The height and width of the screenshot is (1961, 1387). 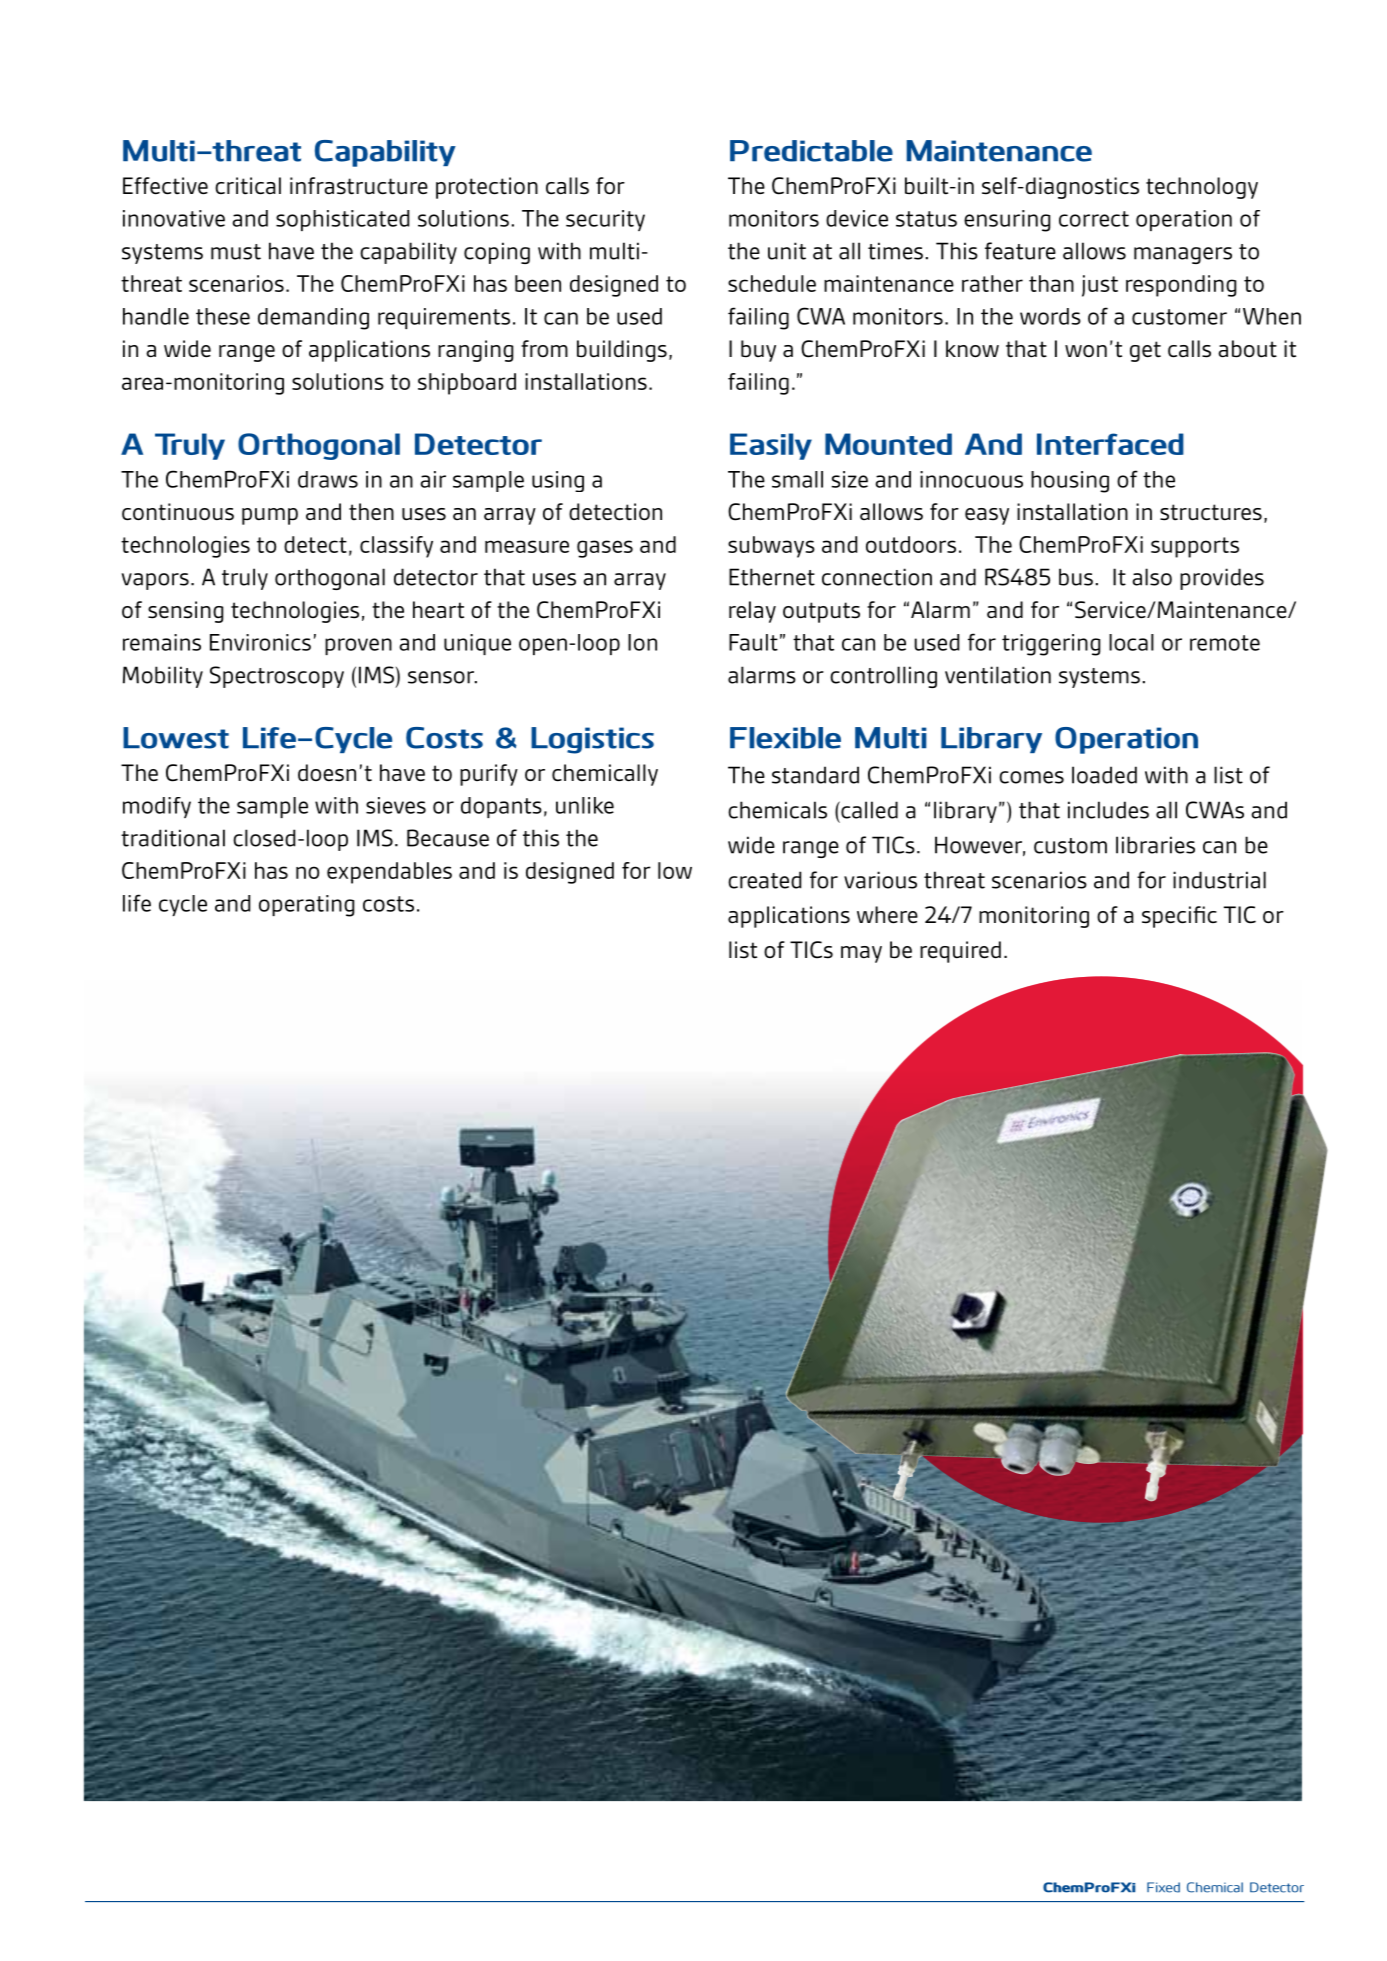 I want to click on industrial, so click(x=1219, y=880).
